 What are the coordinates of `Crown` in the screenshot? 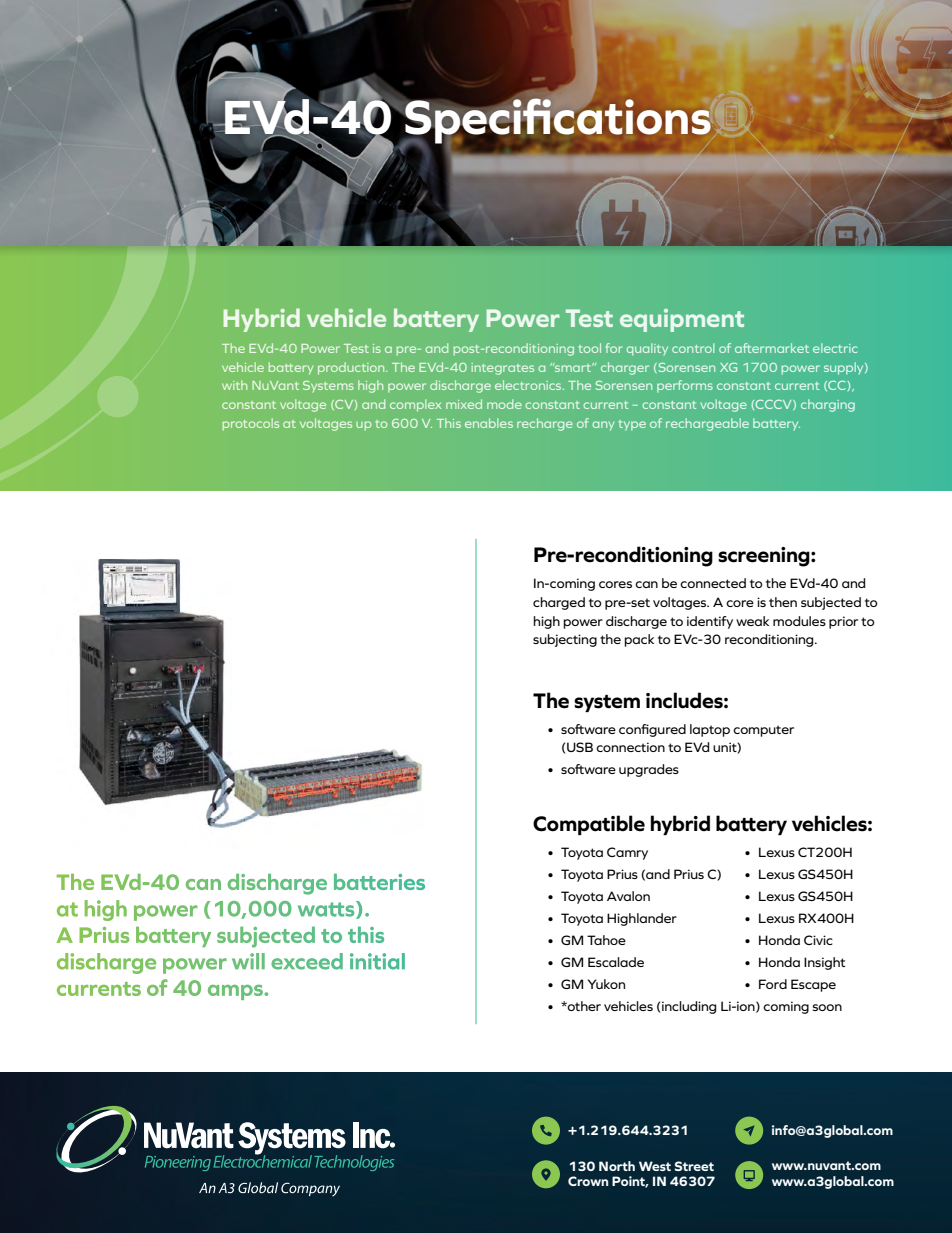 It's located at (588, 1181).
